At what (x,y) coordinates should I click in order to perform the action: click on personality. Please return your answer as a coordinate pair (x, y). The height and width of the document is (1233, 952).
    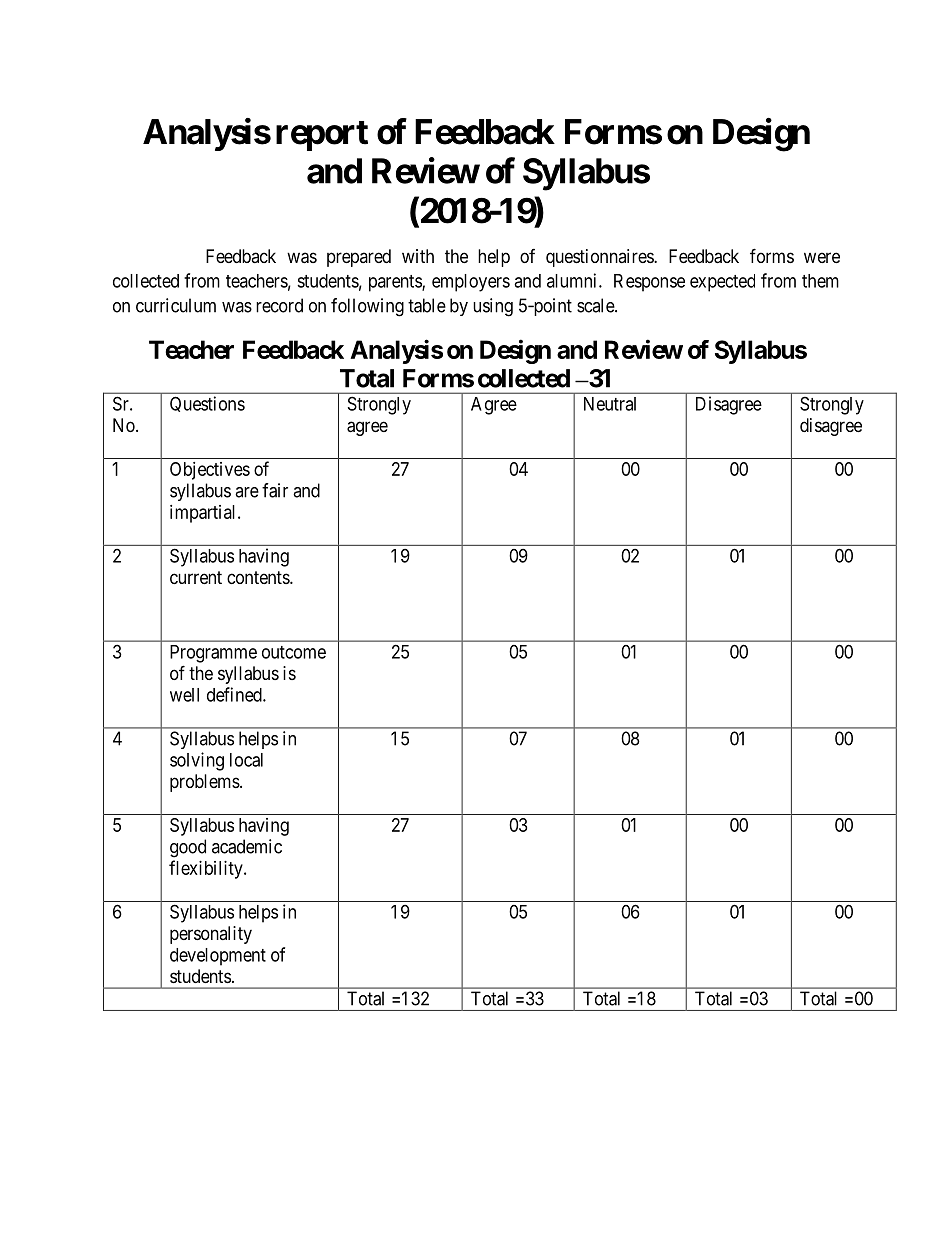
    Looking at the image, I should click on (211, 935).
